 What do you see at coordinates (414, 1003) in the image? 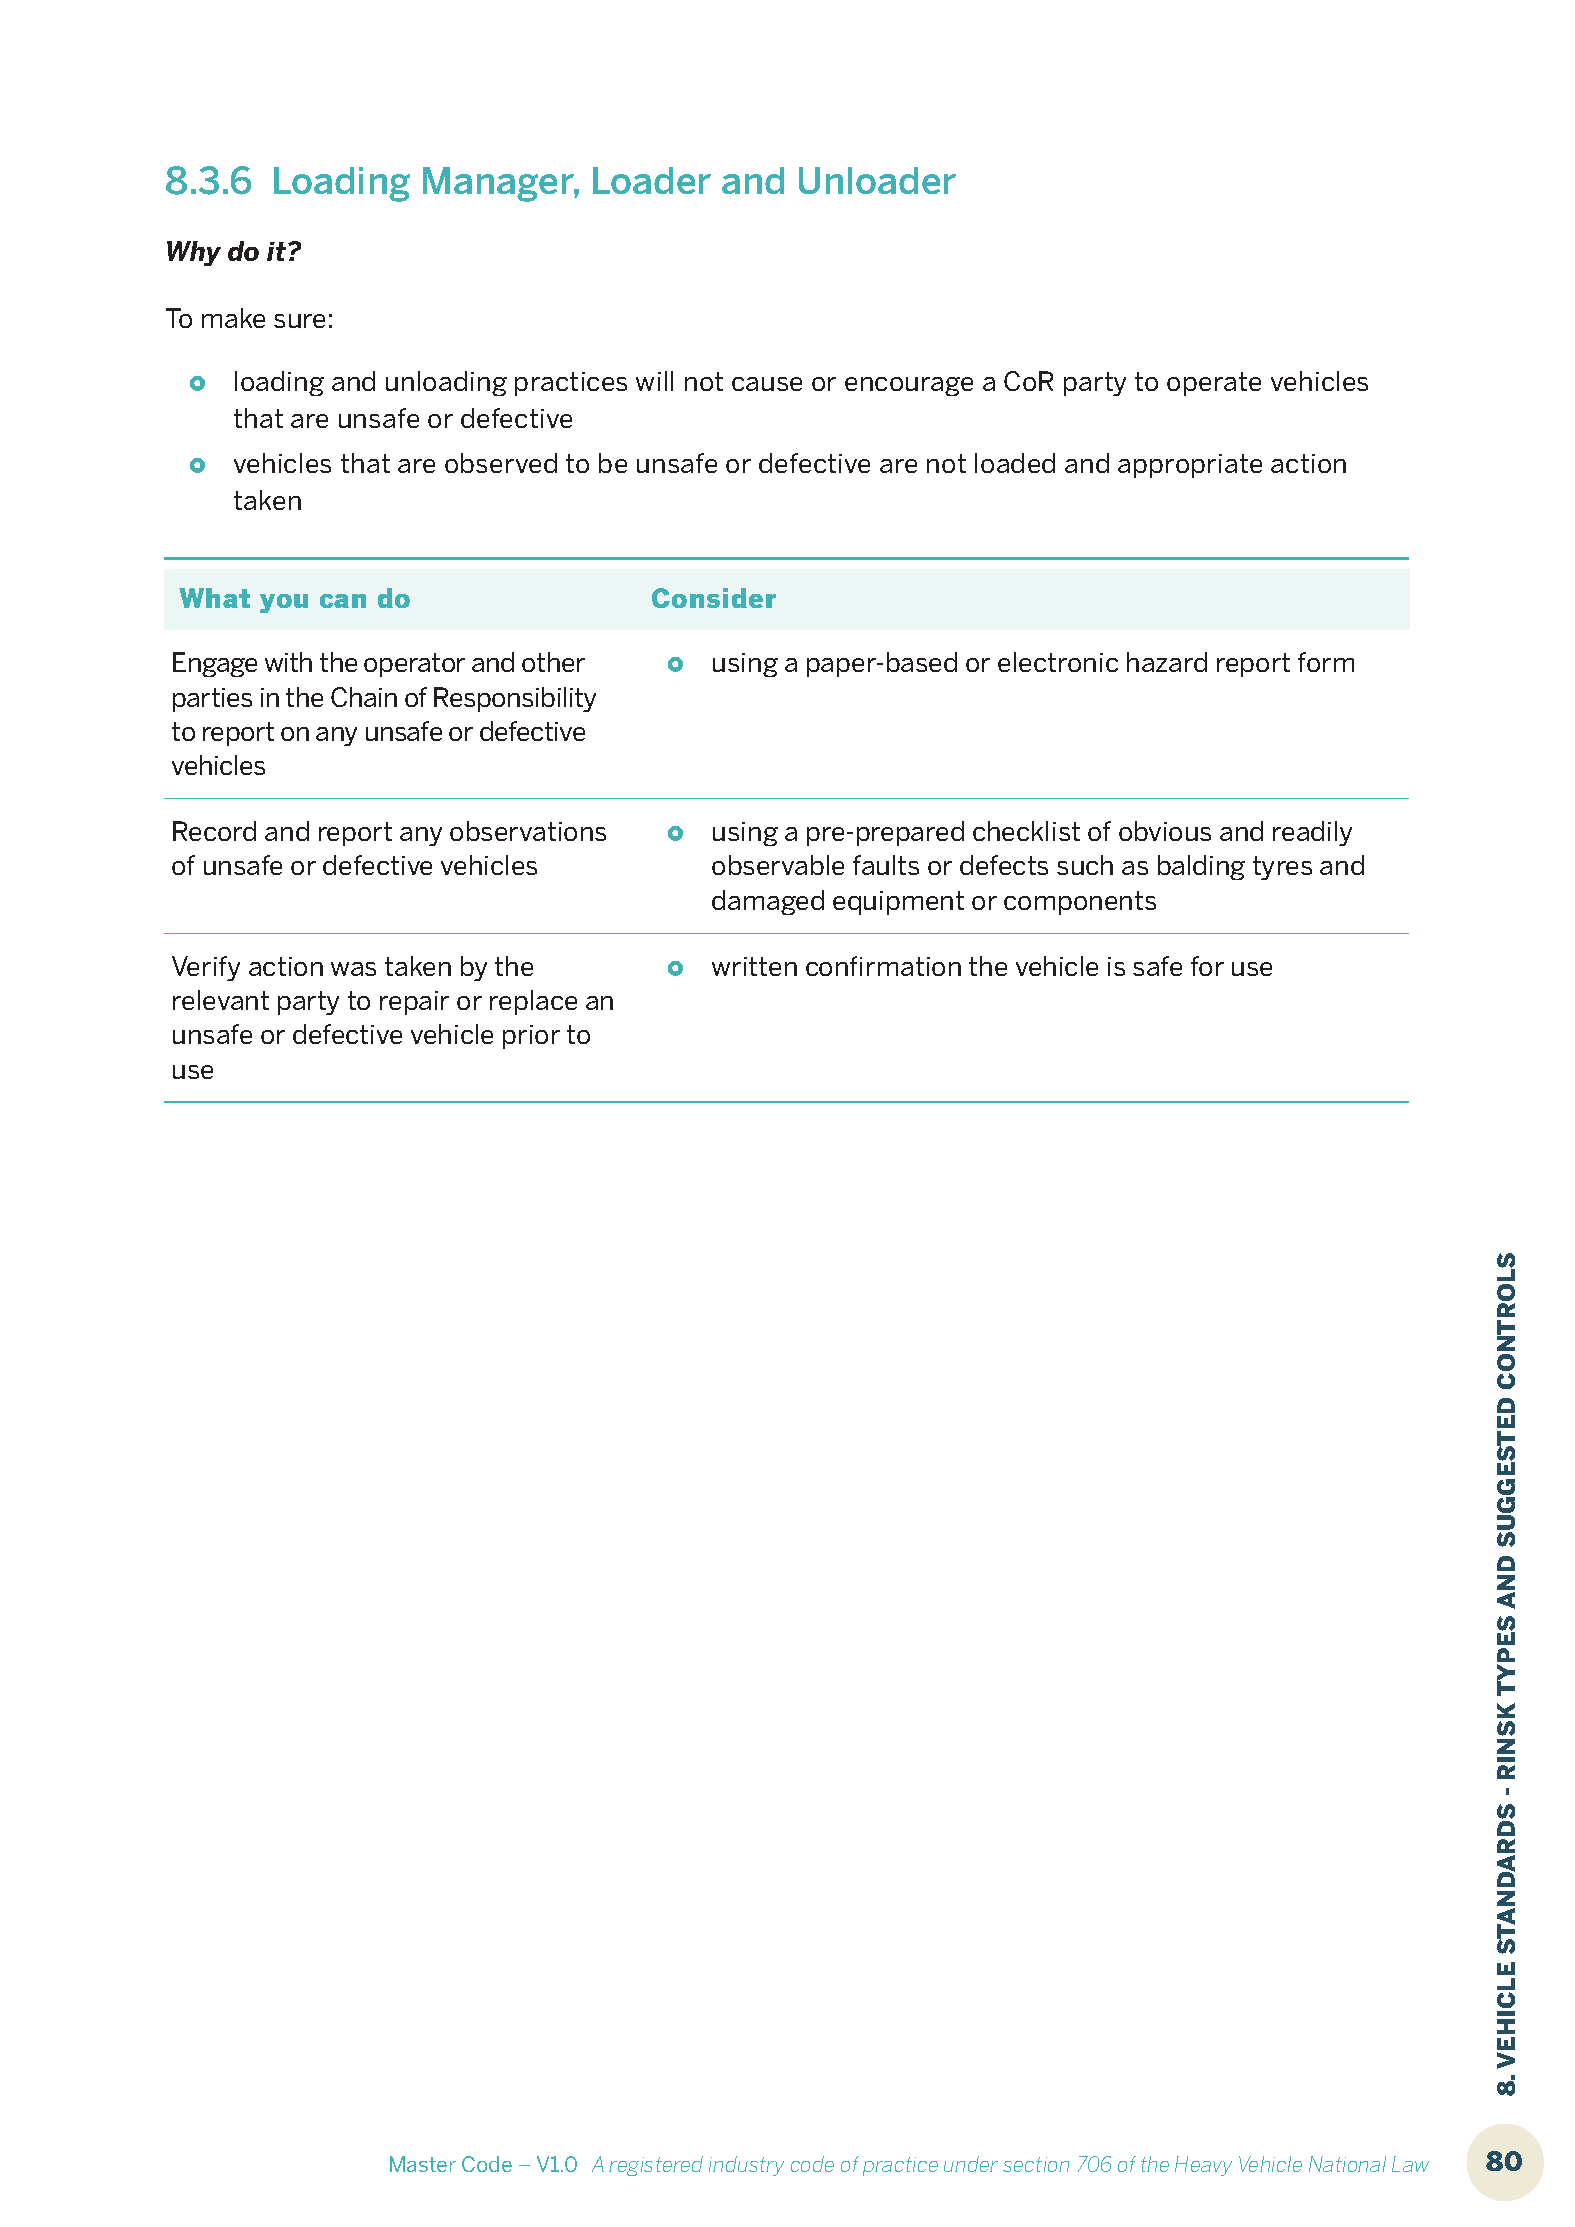
I see `repair` at bounding box center [414, 1003].
